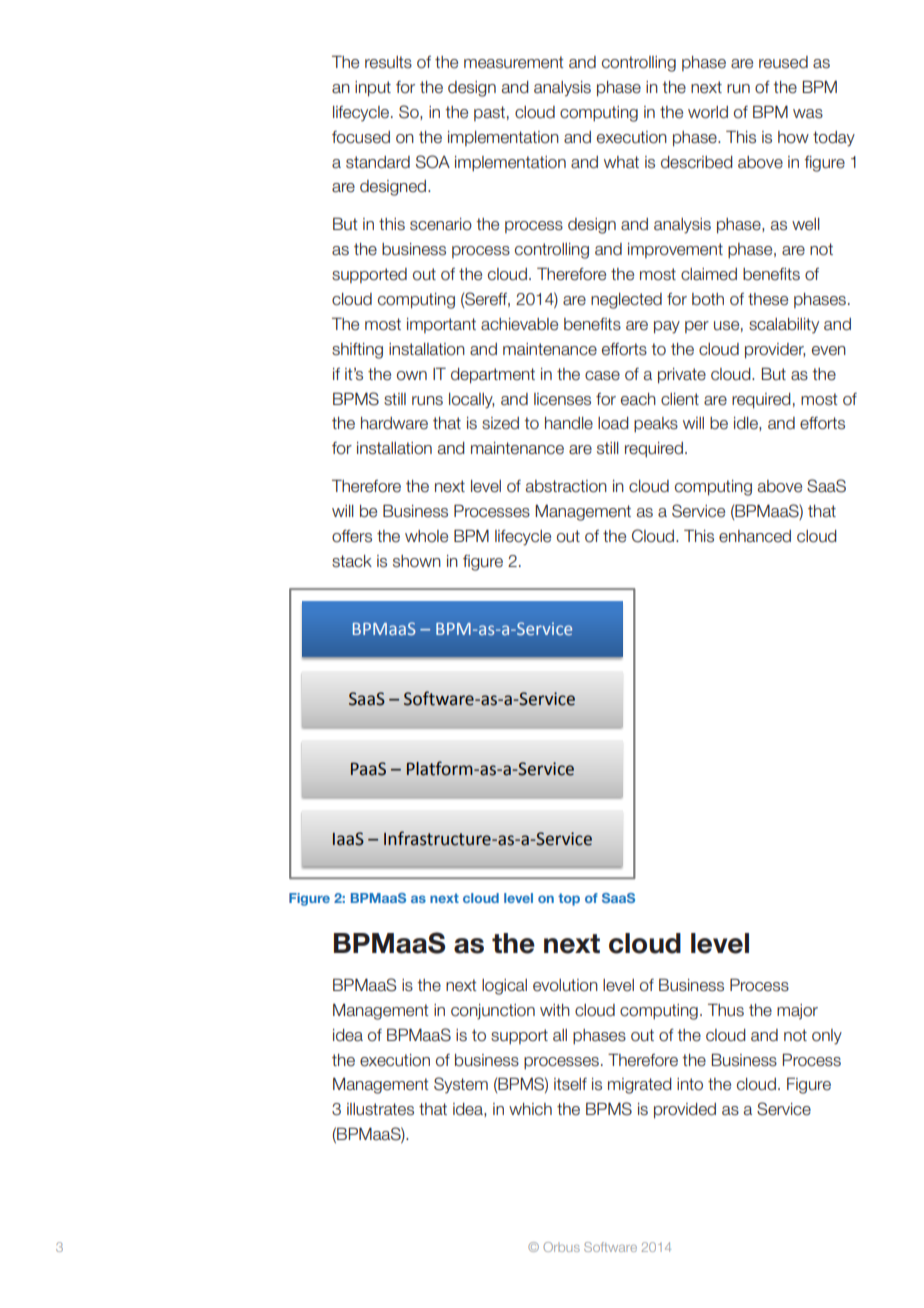 The width and height of the screenshot is (924, 1308). I want to click on provider, so click(775, 351).
